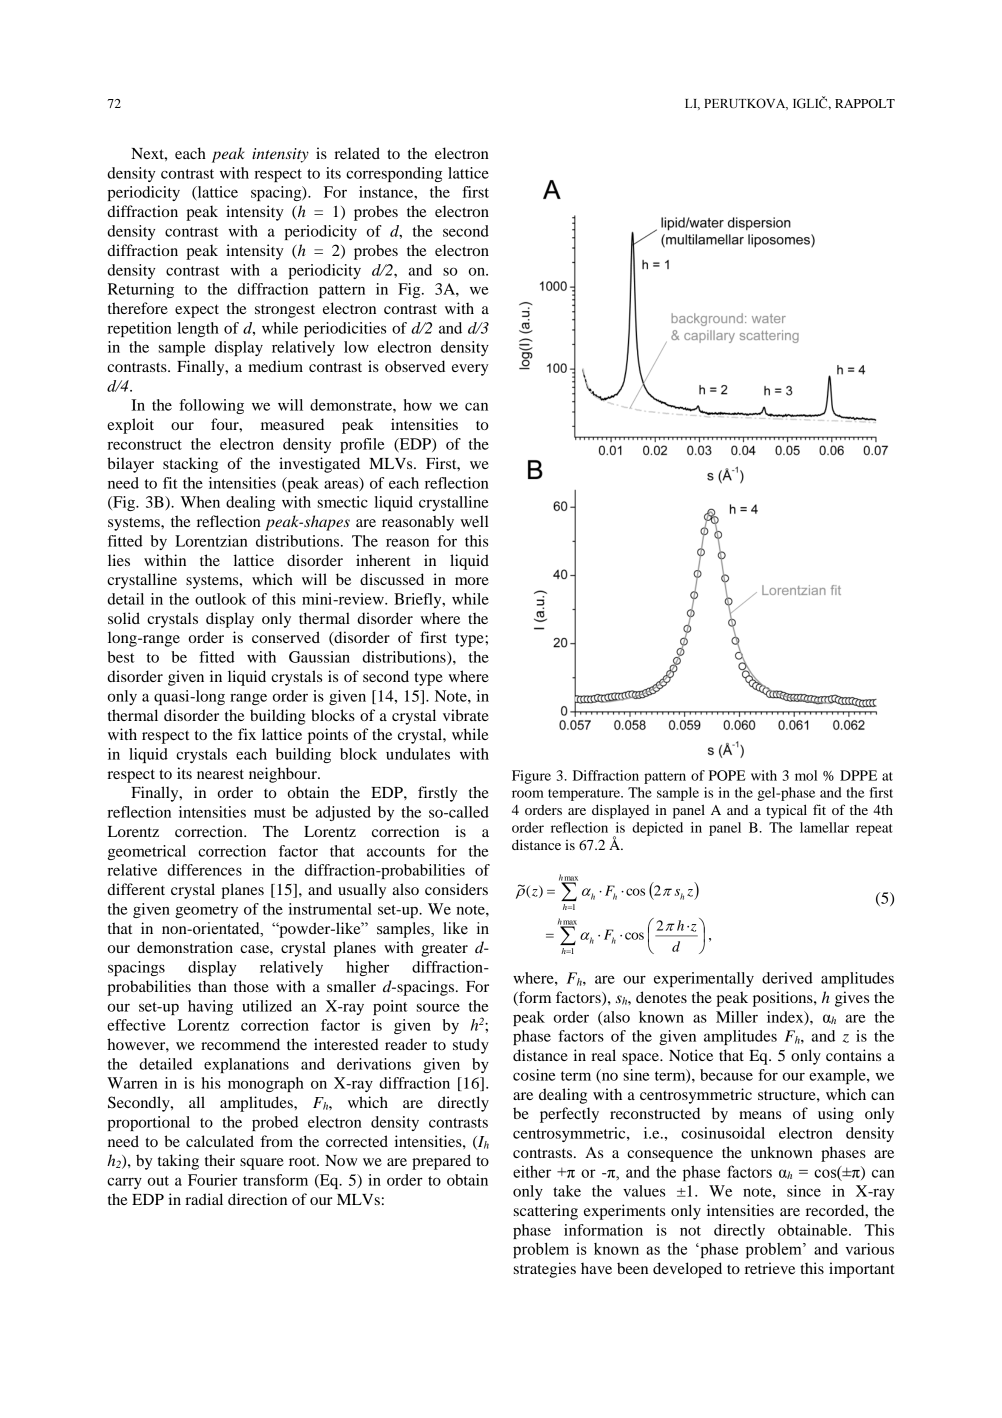 Image resolution: width=1002 pixels, height=1418 pixels. I want to click on stacking, so click(190, 465).
